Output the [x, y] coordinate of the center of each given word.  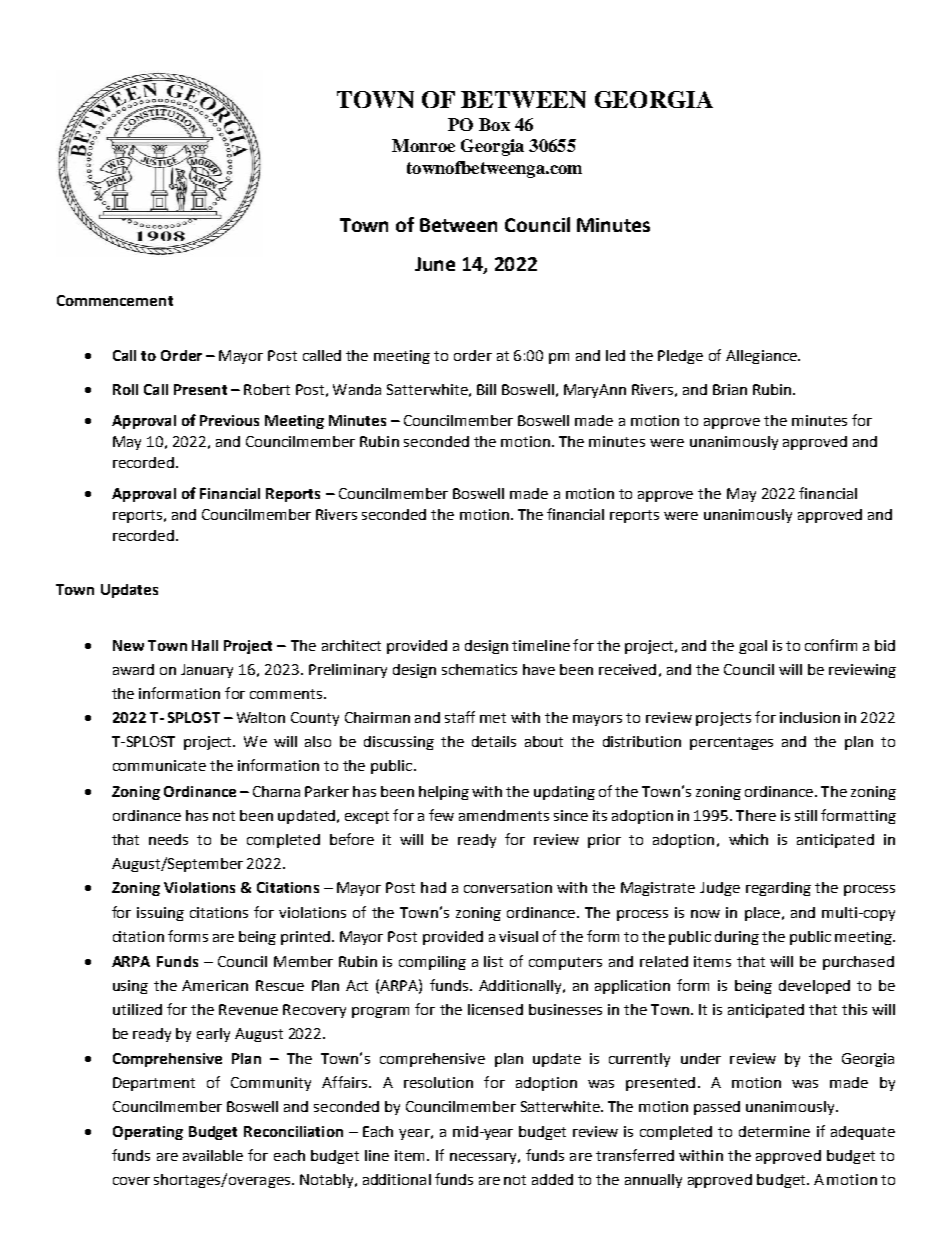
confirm [831, 645]
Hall [205, 645]
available [213, 1155]
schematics [479, 669]
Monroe [423, 145]
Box [494, 124]
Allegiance [762, 357]
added [552, 1179]
